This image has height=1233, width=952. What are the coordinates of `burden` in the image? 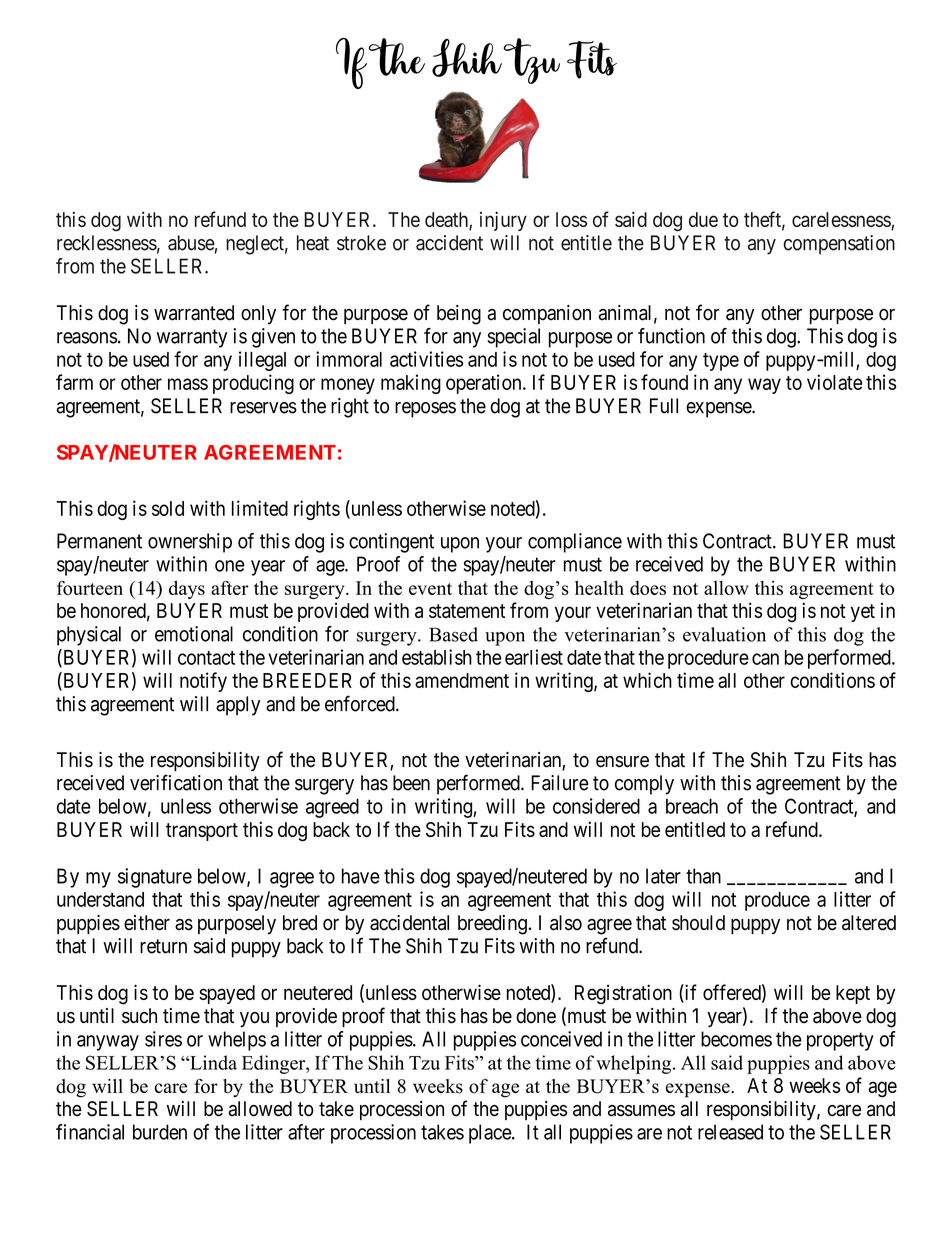 It's located at (160, 1132).
